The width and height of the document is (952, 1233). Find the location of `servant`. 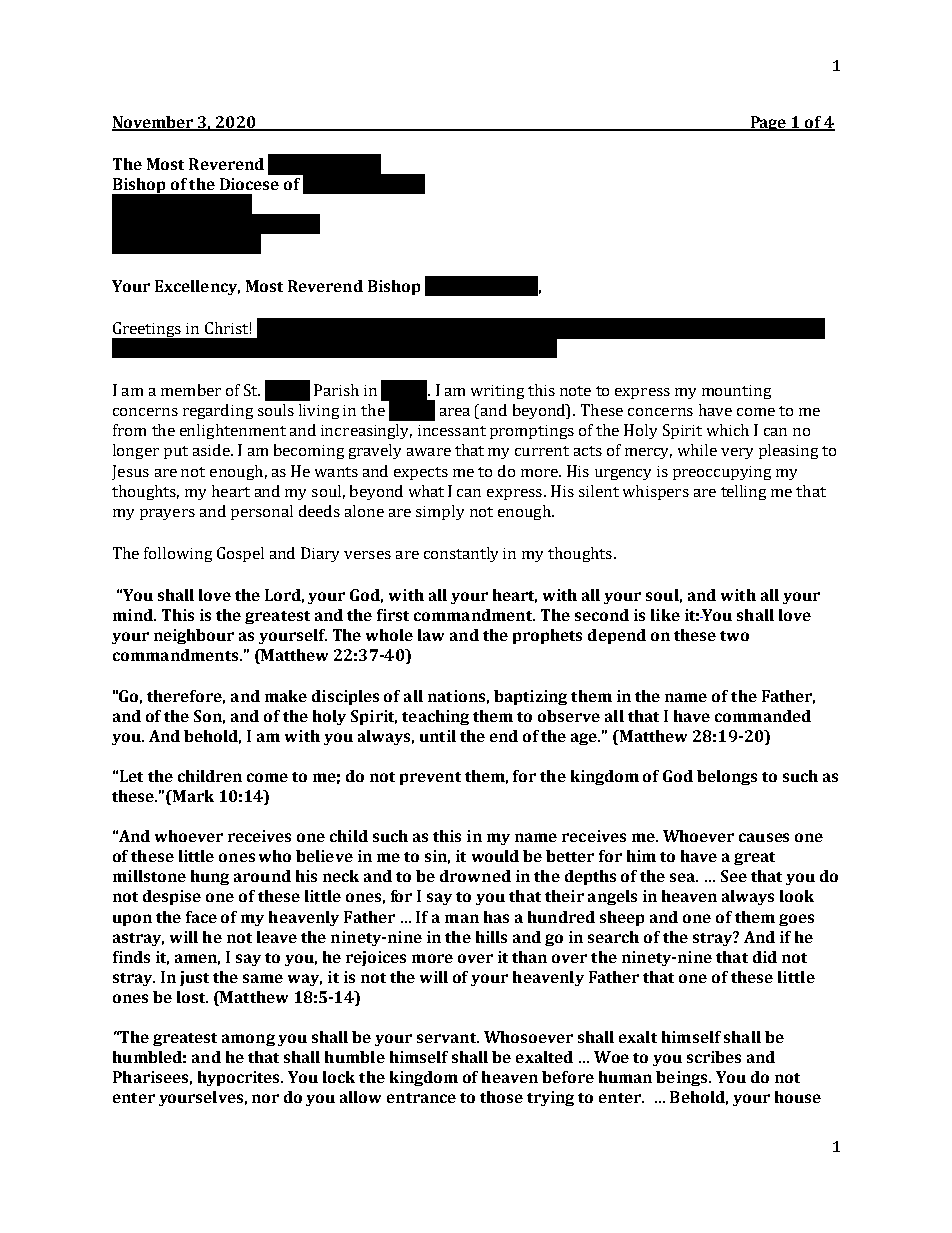

servant is located at coordinates (448, 1038).
